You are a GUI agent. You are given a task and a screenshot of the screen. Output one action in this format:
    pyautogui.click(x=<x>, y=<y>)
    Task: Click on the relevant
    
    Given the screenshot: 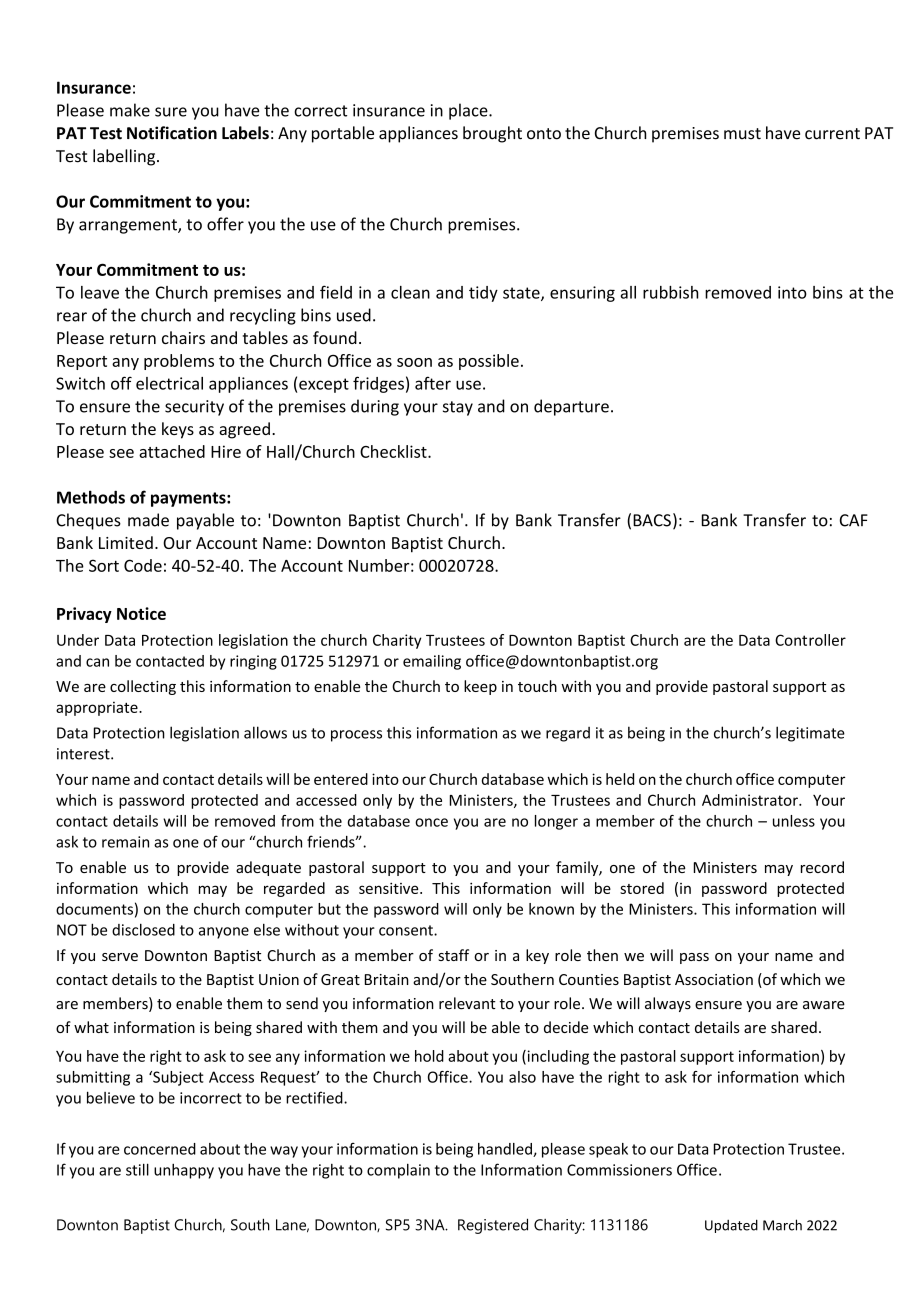 What is the action you would take?
    pyautogui.click(x=467, y=1003)
